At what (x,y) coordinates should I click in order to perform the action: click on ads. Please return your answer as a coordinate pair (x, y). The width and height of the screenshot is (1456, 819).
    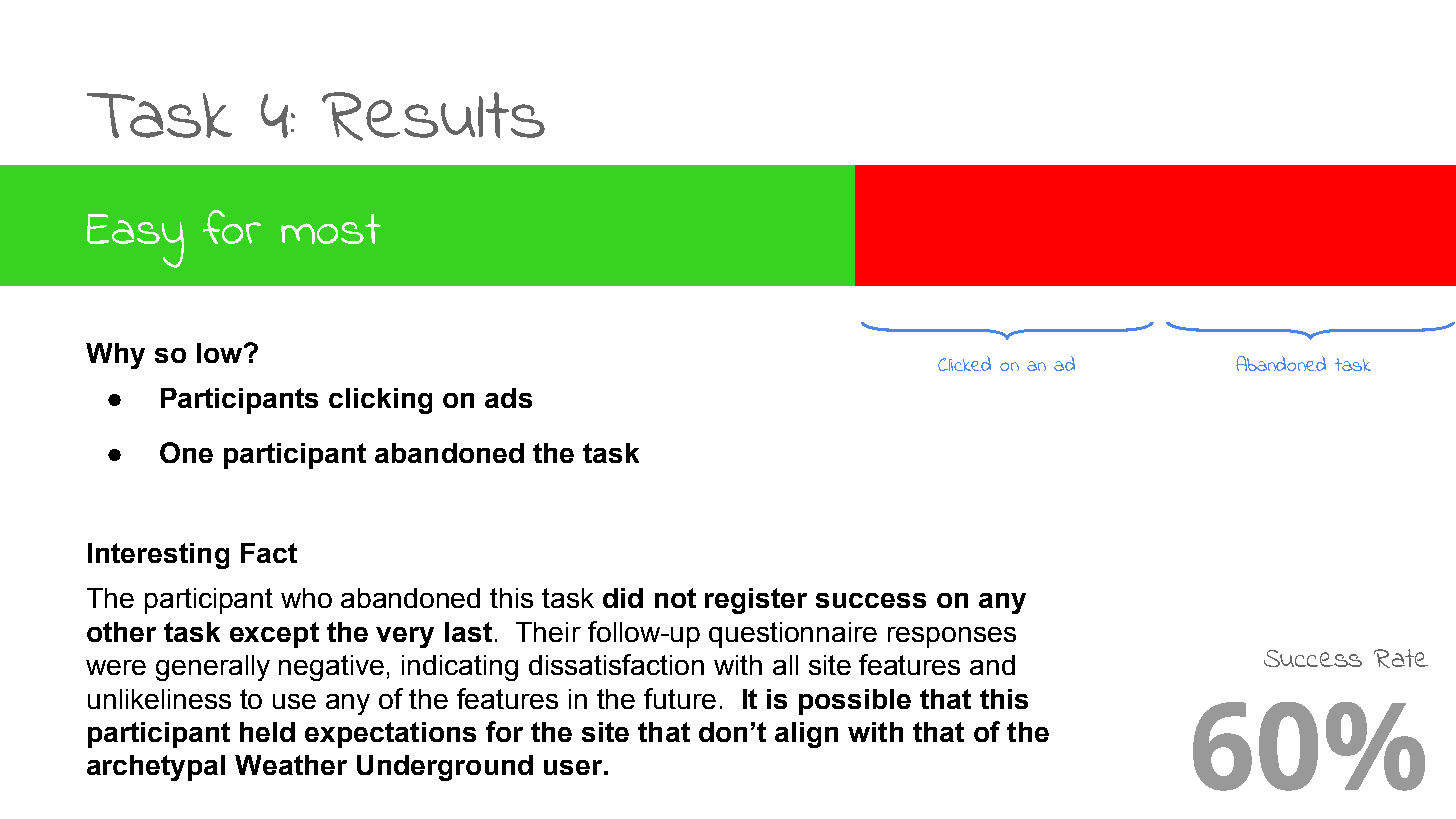
    Looking at the image, I should click on (508, 398).
